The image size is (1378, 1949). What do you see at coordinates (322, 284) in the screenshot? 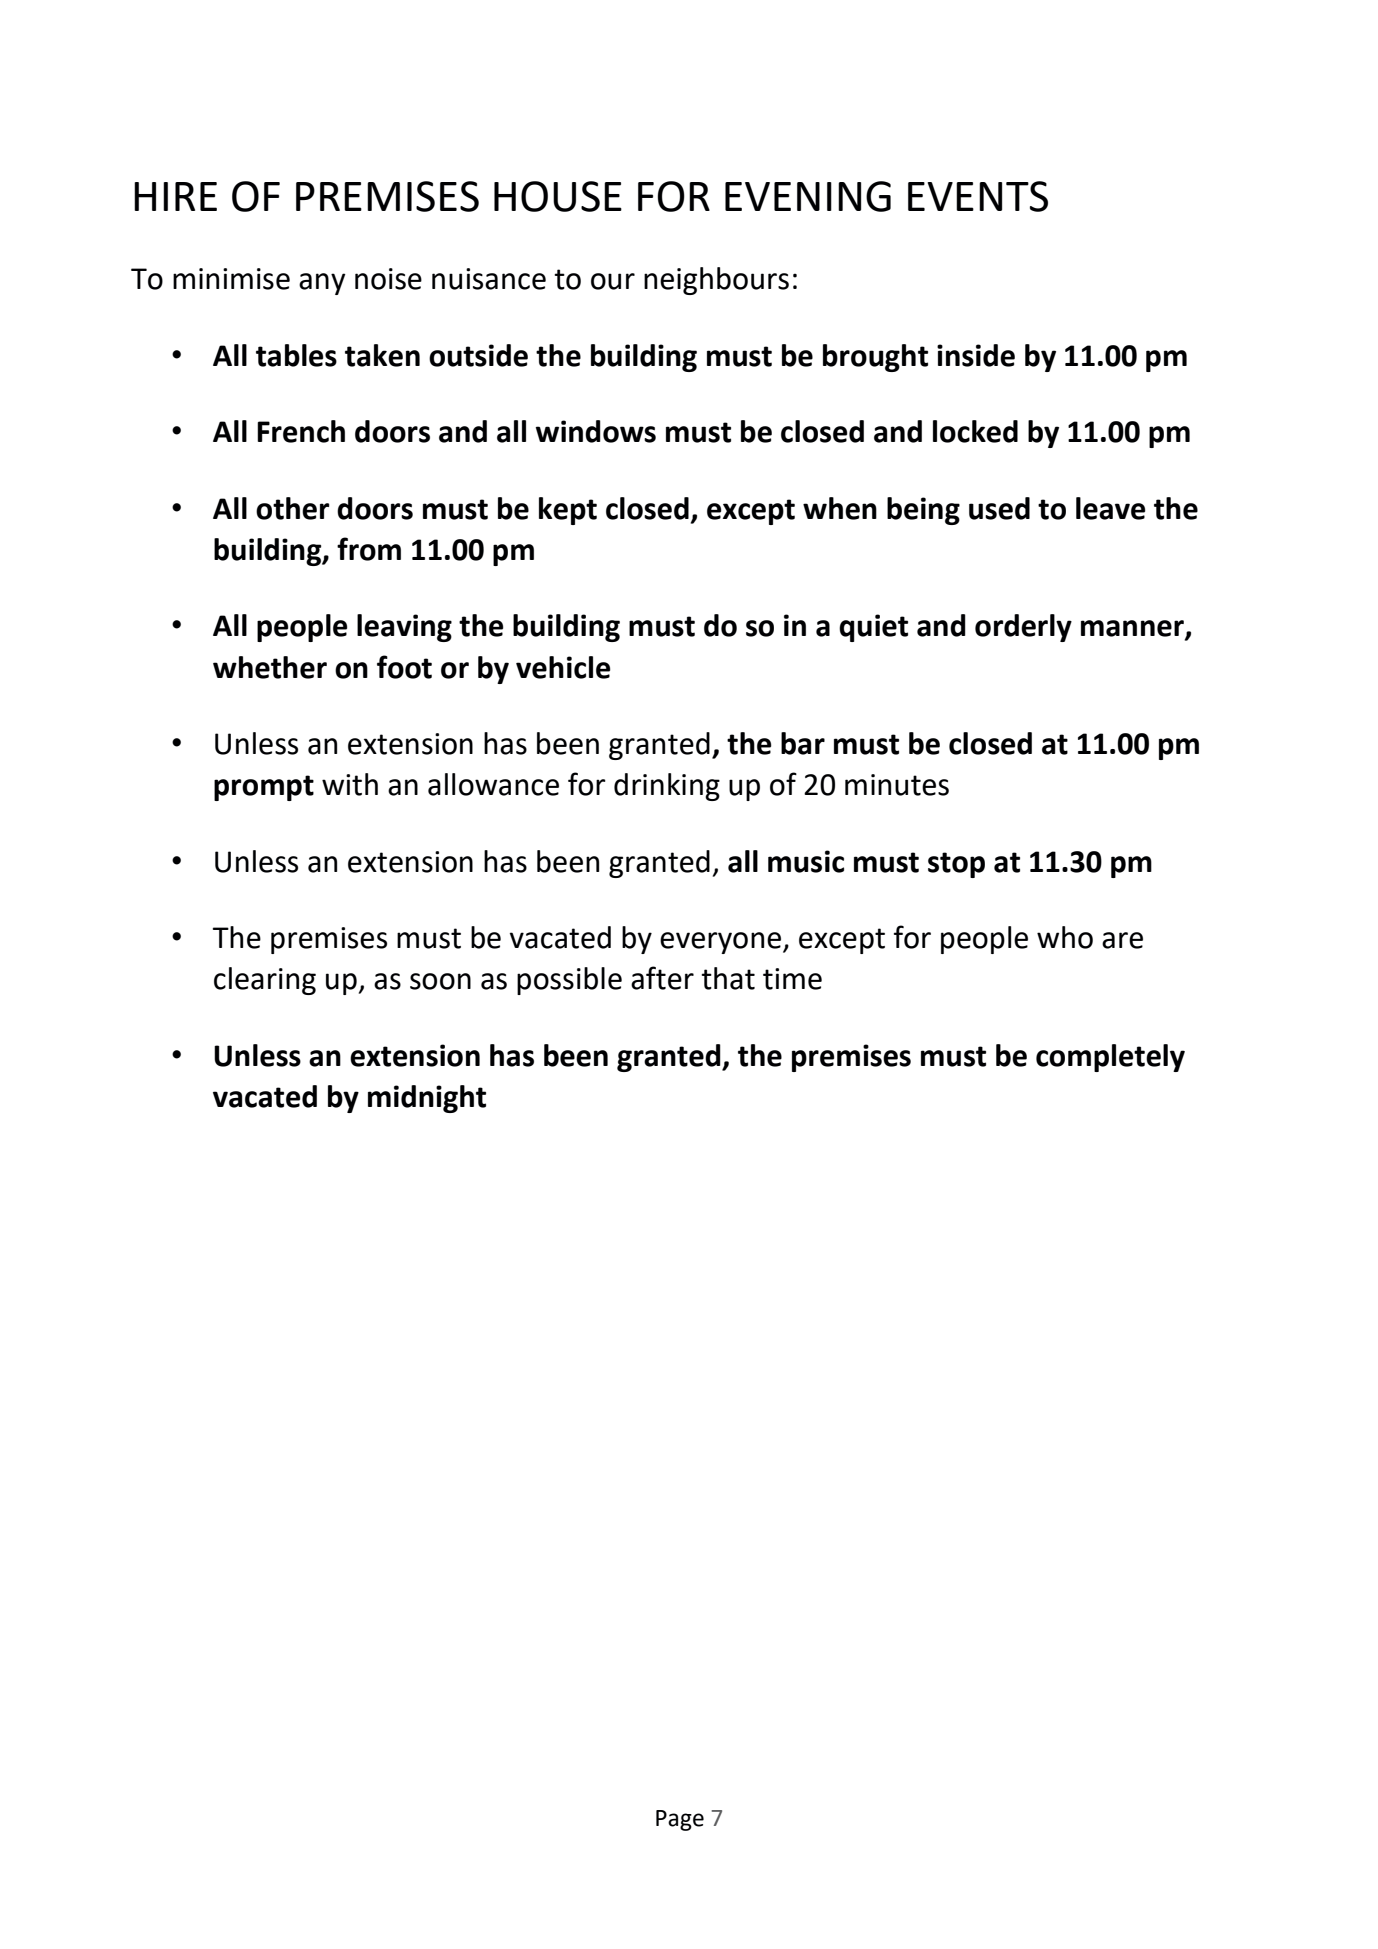
I see `any` at bounding box center [322, 284].
